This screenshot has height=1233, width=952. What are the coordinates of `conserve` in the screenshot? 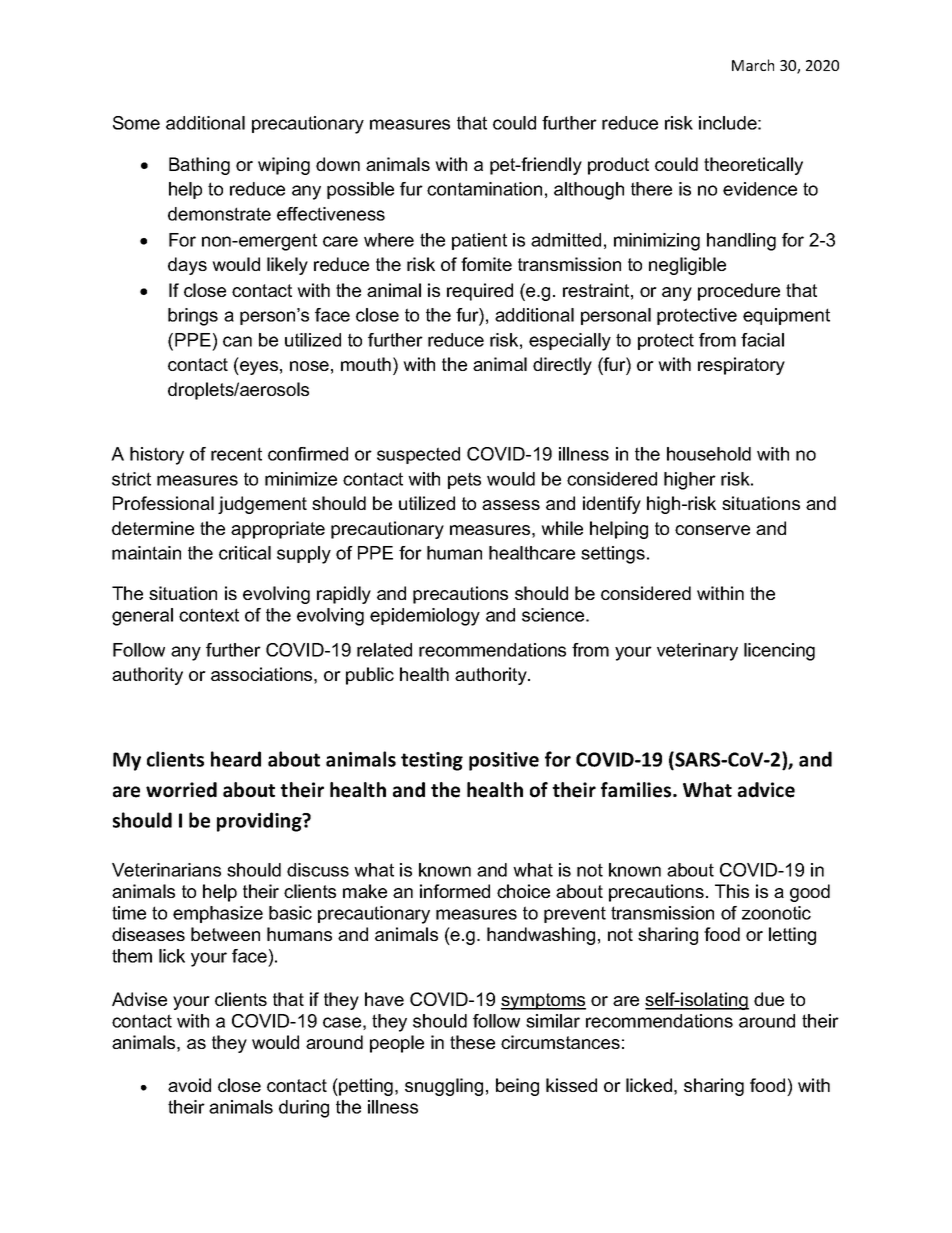 It's located at (712, 530).
